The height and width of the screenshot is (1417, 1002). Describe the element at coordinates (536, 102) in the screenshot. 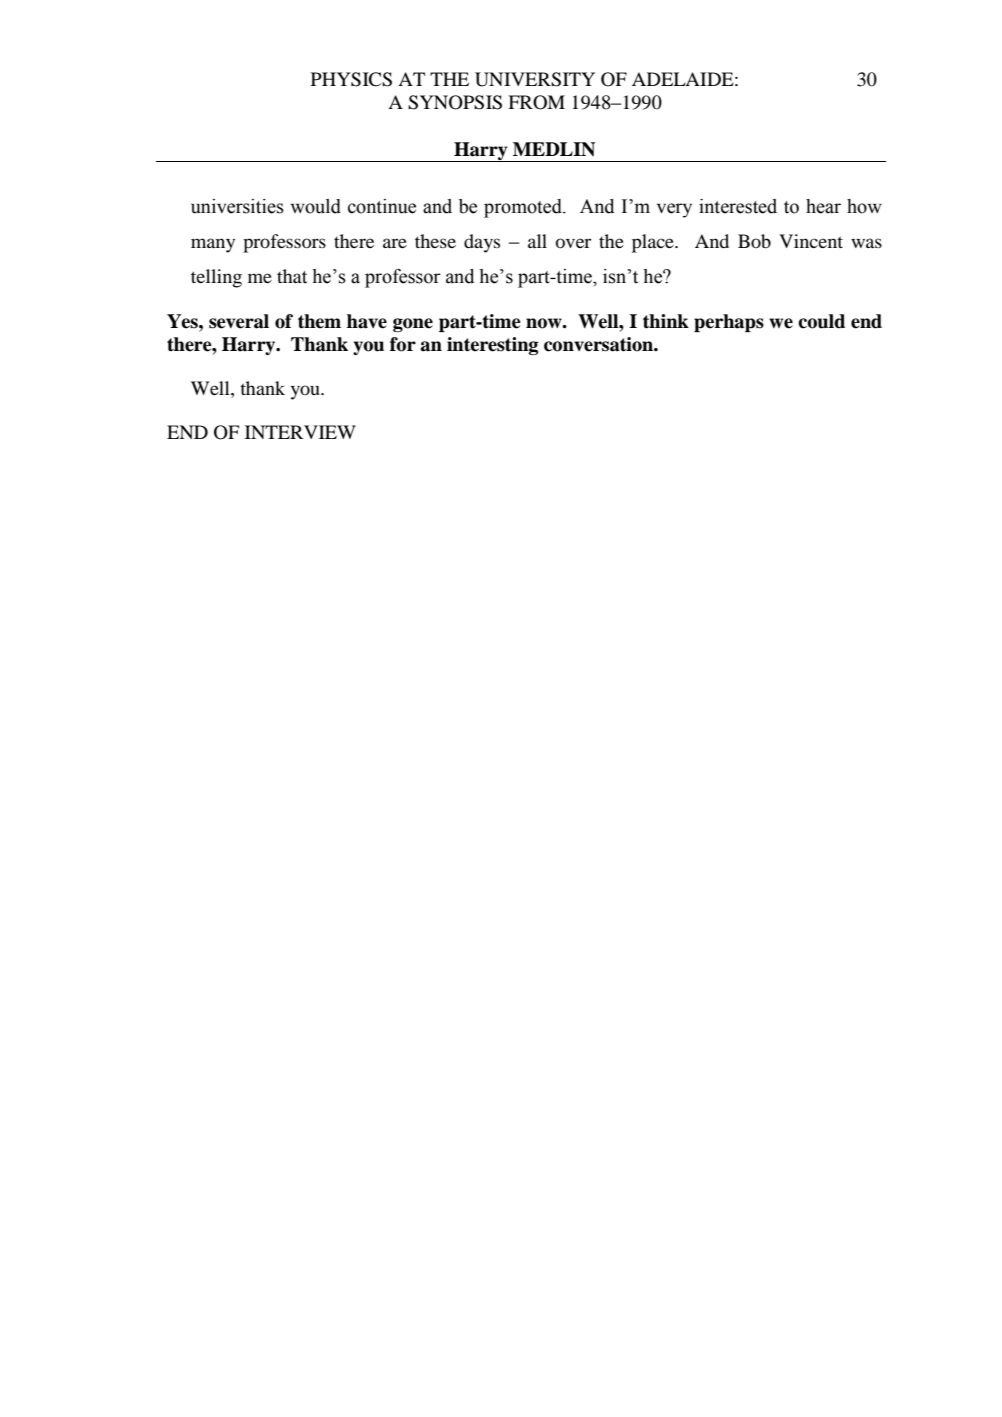

I see `FROM` at that location.
